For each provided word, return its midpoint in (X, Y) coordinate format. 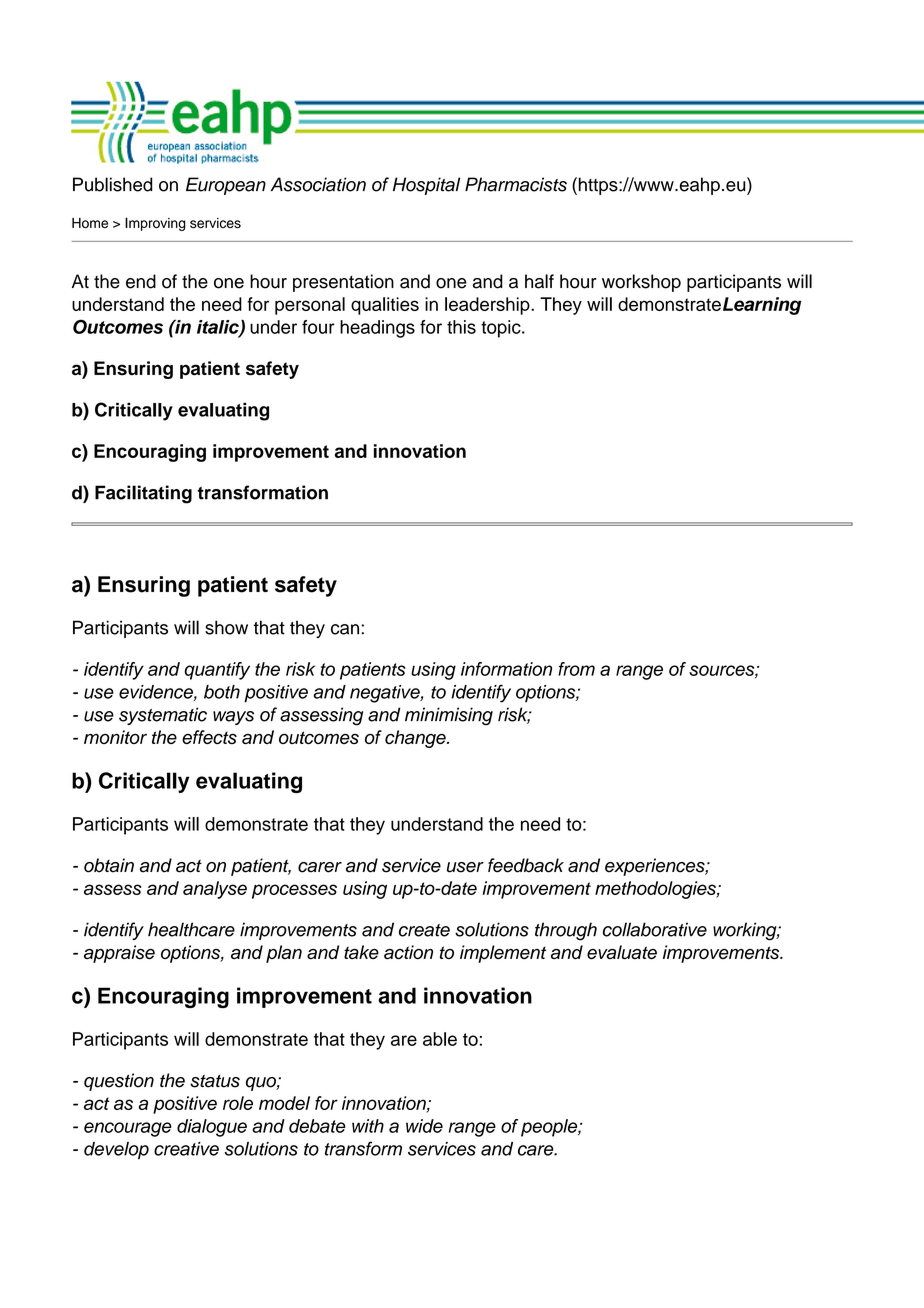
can (345, 629)
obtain (109, 865)
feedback (526, 865)
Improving (155, 224)
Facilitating (143, 494)
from (576, 669)
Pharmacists (516, 184)
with (368, 1126)
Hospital (426, 186)
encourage (128, 1129)
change (416, 739)
